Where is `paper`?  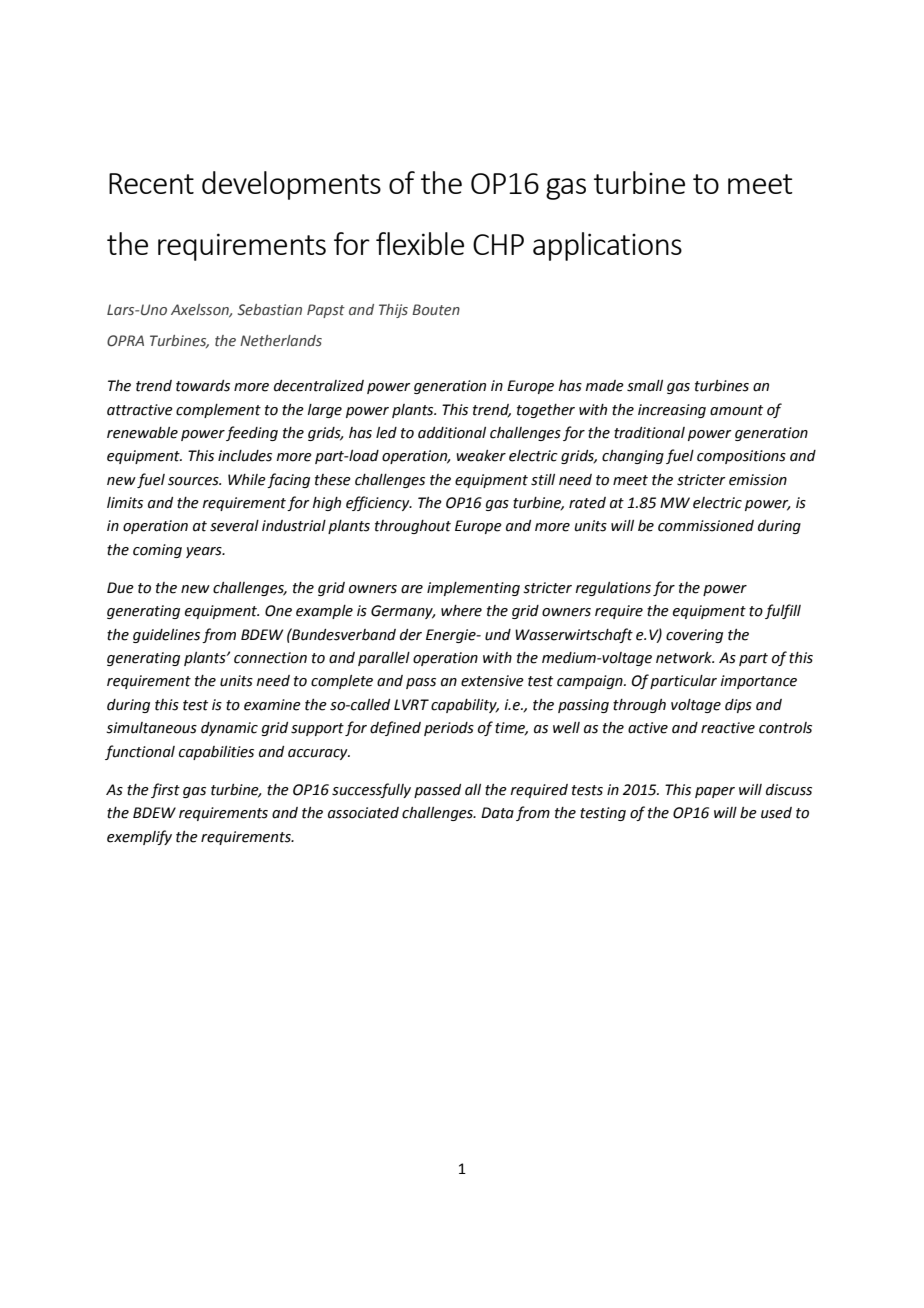
paper is located at coordinates (715, 792).
